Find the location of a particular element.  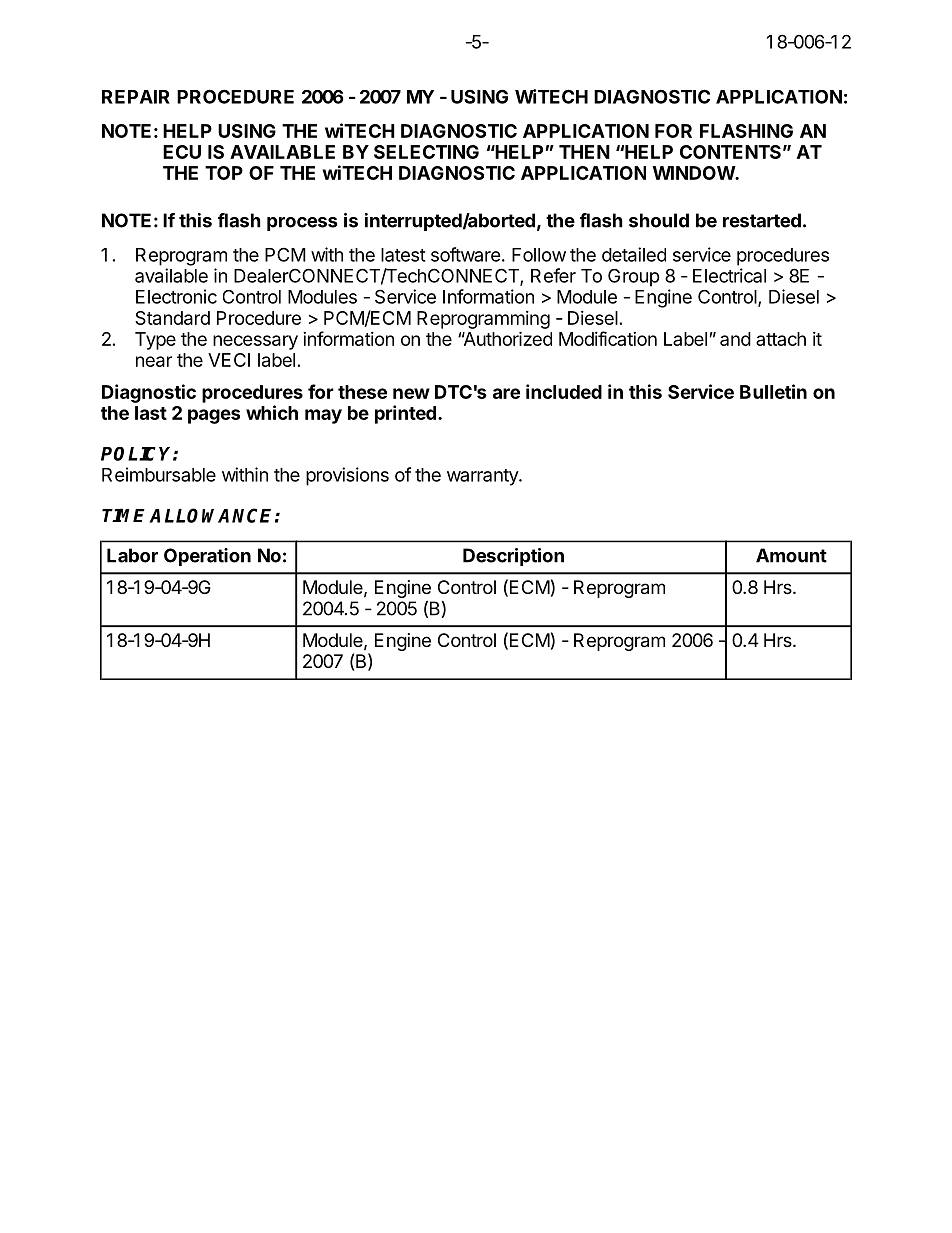

Operation is located at coordinates (207, 557).
